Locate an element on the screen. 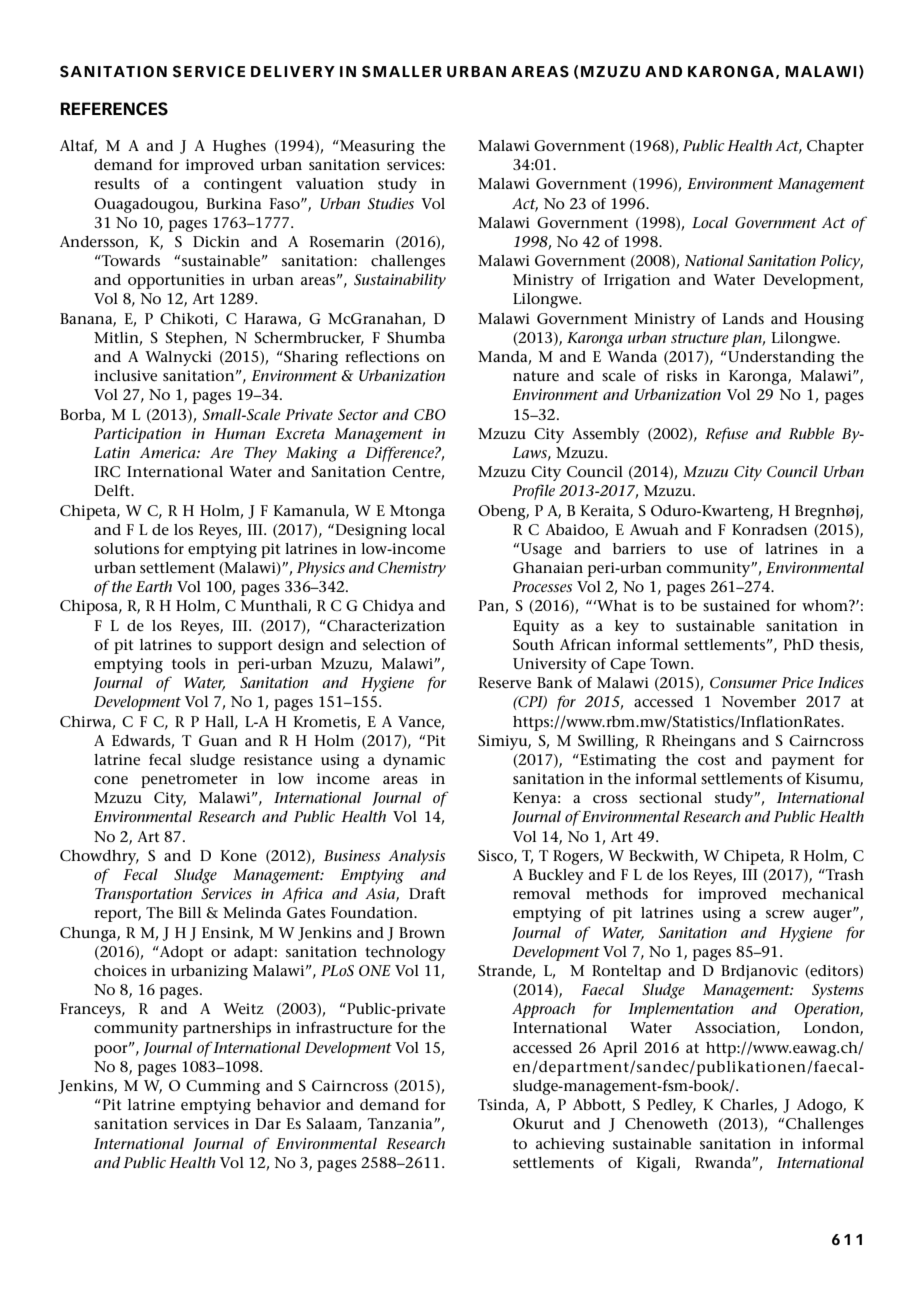  sustained is located at coordinates (736, 606).
